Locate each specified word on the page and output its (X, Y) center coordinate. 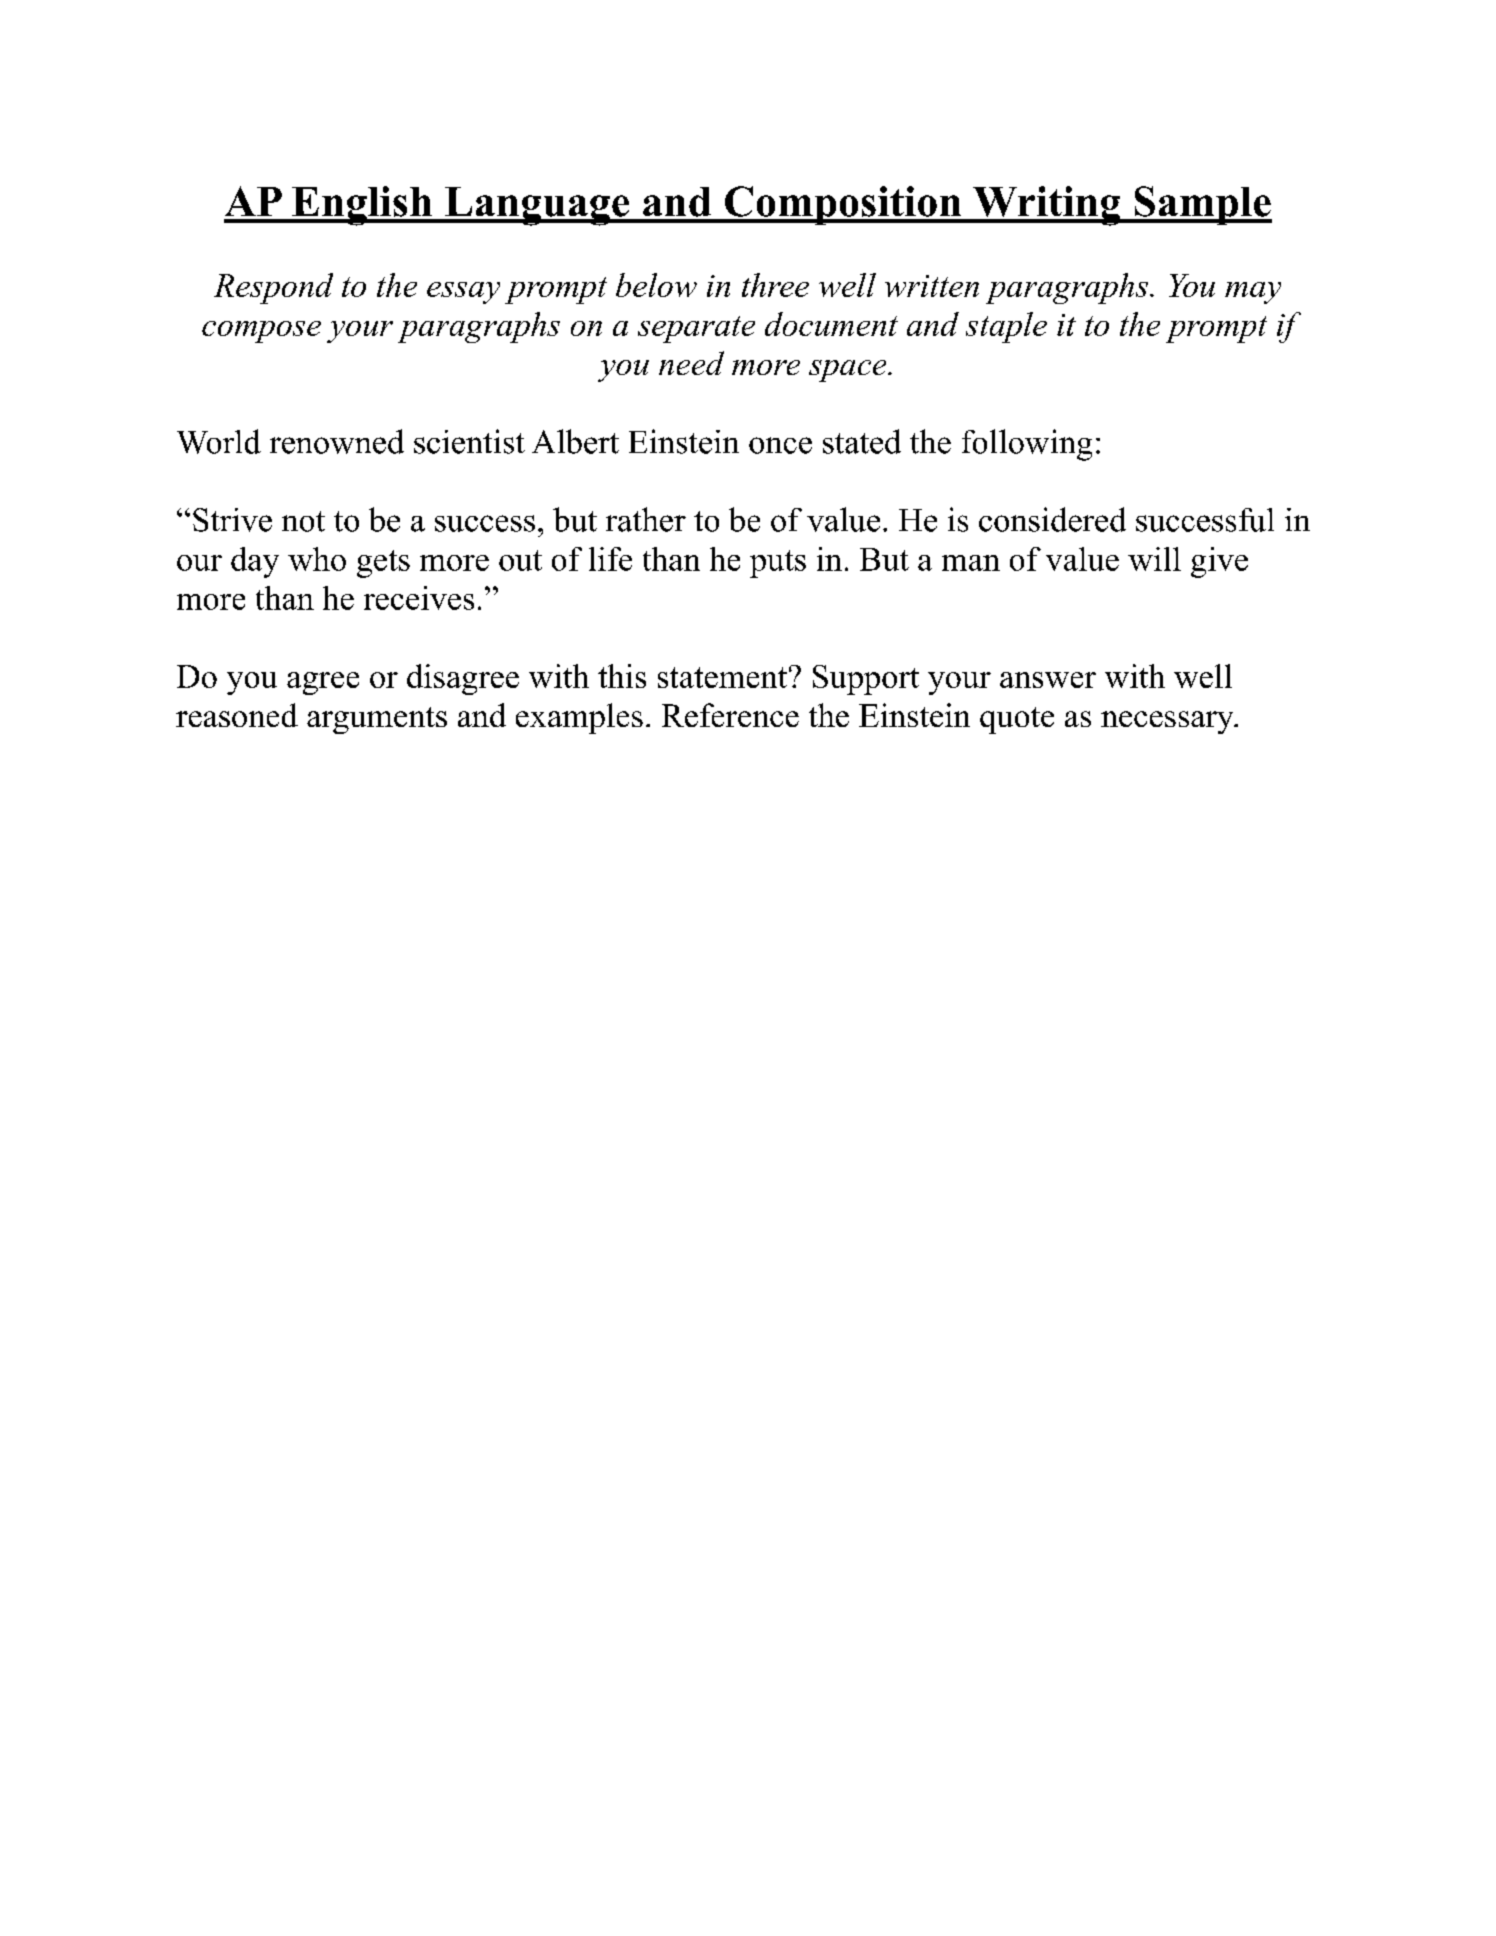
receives (419, 598)
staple (1006, 327)
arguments (377, 720)
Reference (730, 715)
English (362, 206)
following (1027, 445)
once (780, 445)
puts (778, 564)
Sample (1202, 205)
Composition (843, 205)
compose (261, 332)
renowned (337, 441)
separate (696, 329)
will (1154, 559)
